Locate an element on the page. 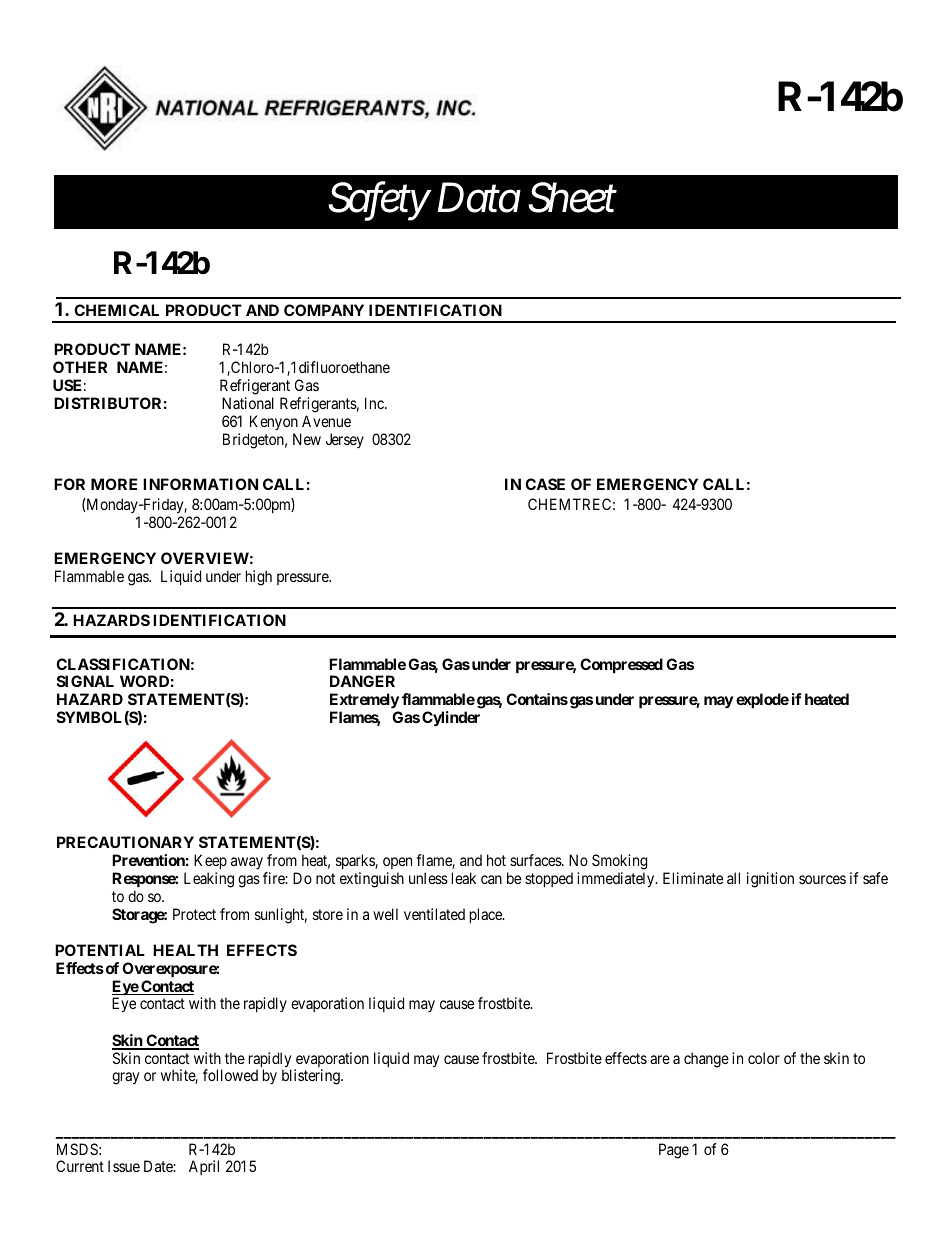  open is located at coordinates (397, 865).
